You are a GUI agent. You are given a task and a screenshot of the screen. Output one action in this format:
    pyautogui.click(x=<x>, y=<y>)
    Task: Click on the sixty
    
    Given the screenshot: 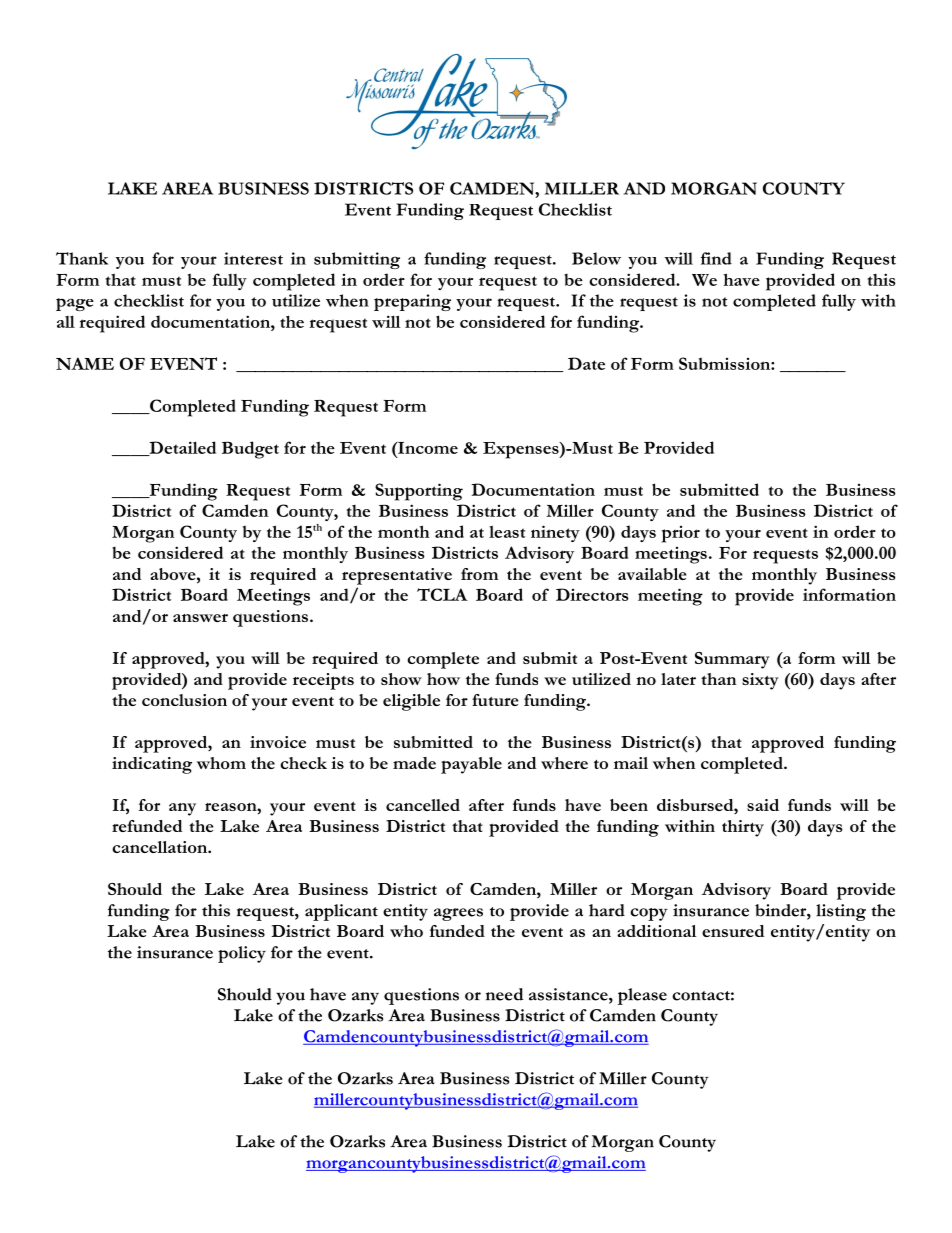 What is the action you would take?
    pyautogui.click(x=760, y=681)
